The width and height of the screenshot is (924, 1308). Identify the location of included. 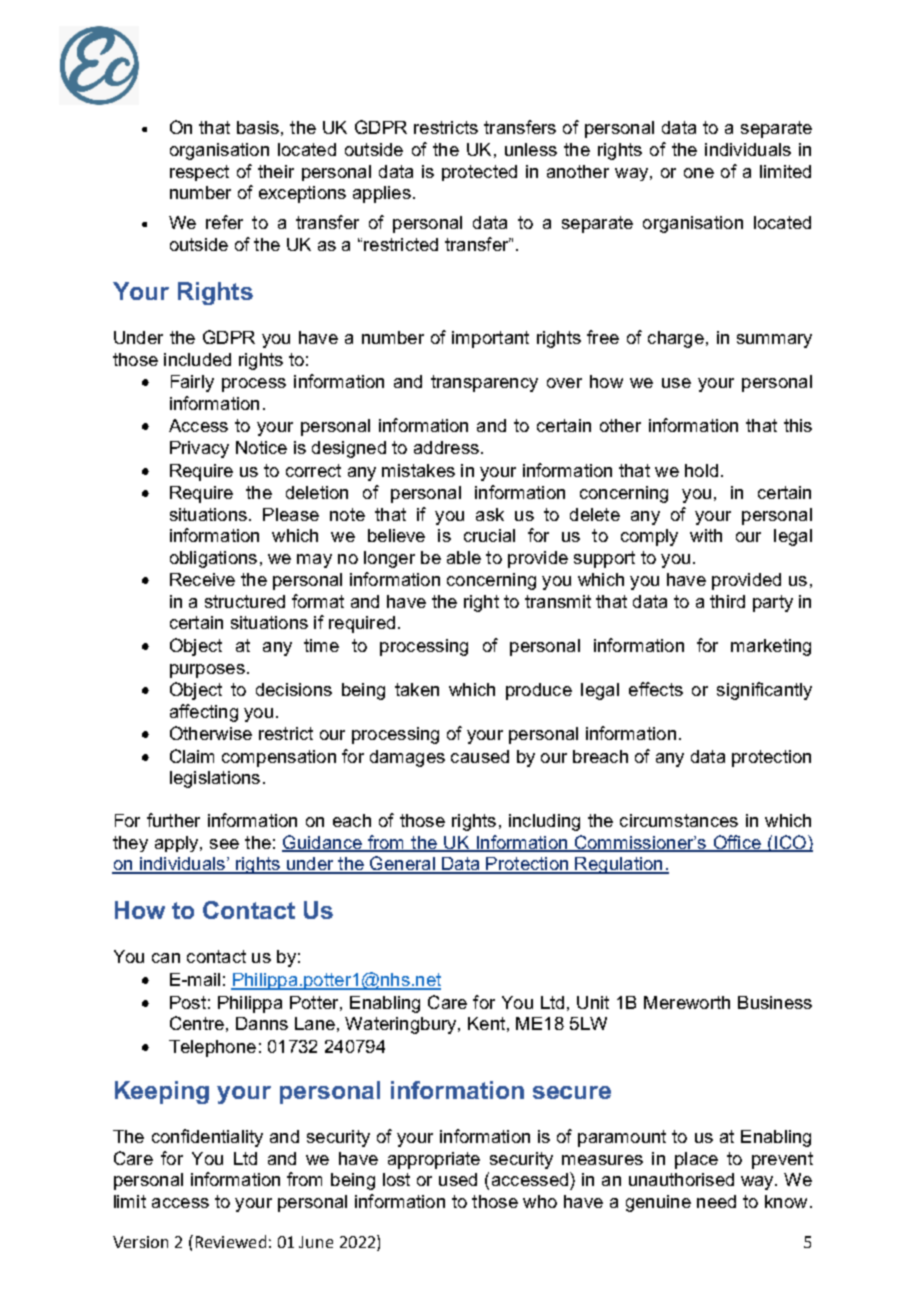
(197, 359).
